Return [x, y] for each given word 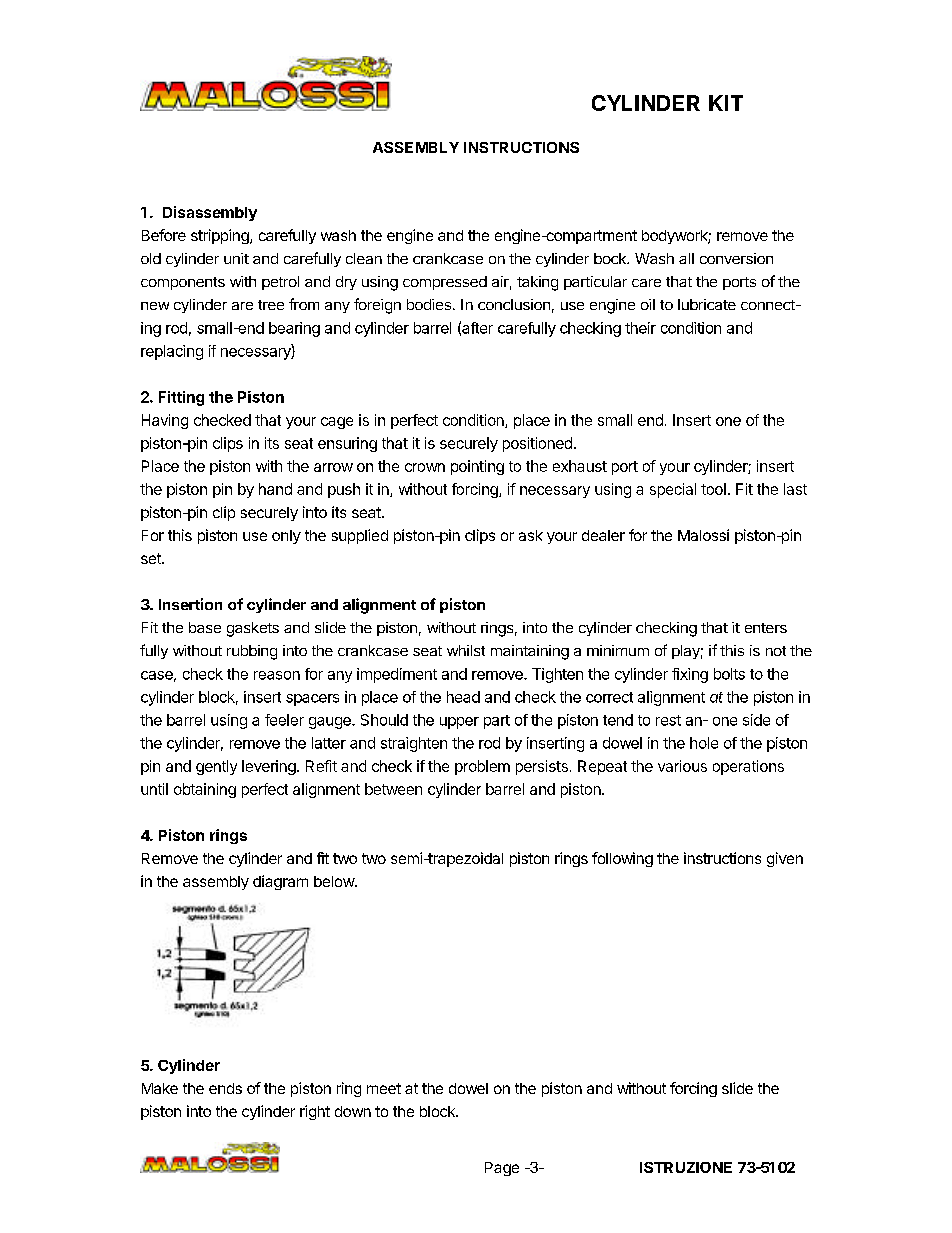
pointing [477, 467]
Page [502, 1169]
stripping [221, 236]
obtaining [205, 790]
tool [713, 489]
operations [748, 767]
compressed [445, 283]
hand [275, 489]
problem [482, 767]
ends [225, 1088]
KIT [726, 103]
